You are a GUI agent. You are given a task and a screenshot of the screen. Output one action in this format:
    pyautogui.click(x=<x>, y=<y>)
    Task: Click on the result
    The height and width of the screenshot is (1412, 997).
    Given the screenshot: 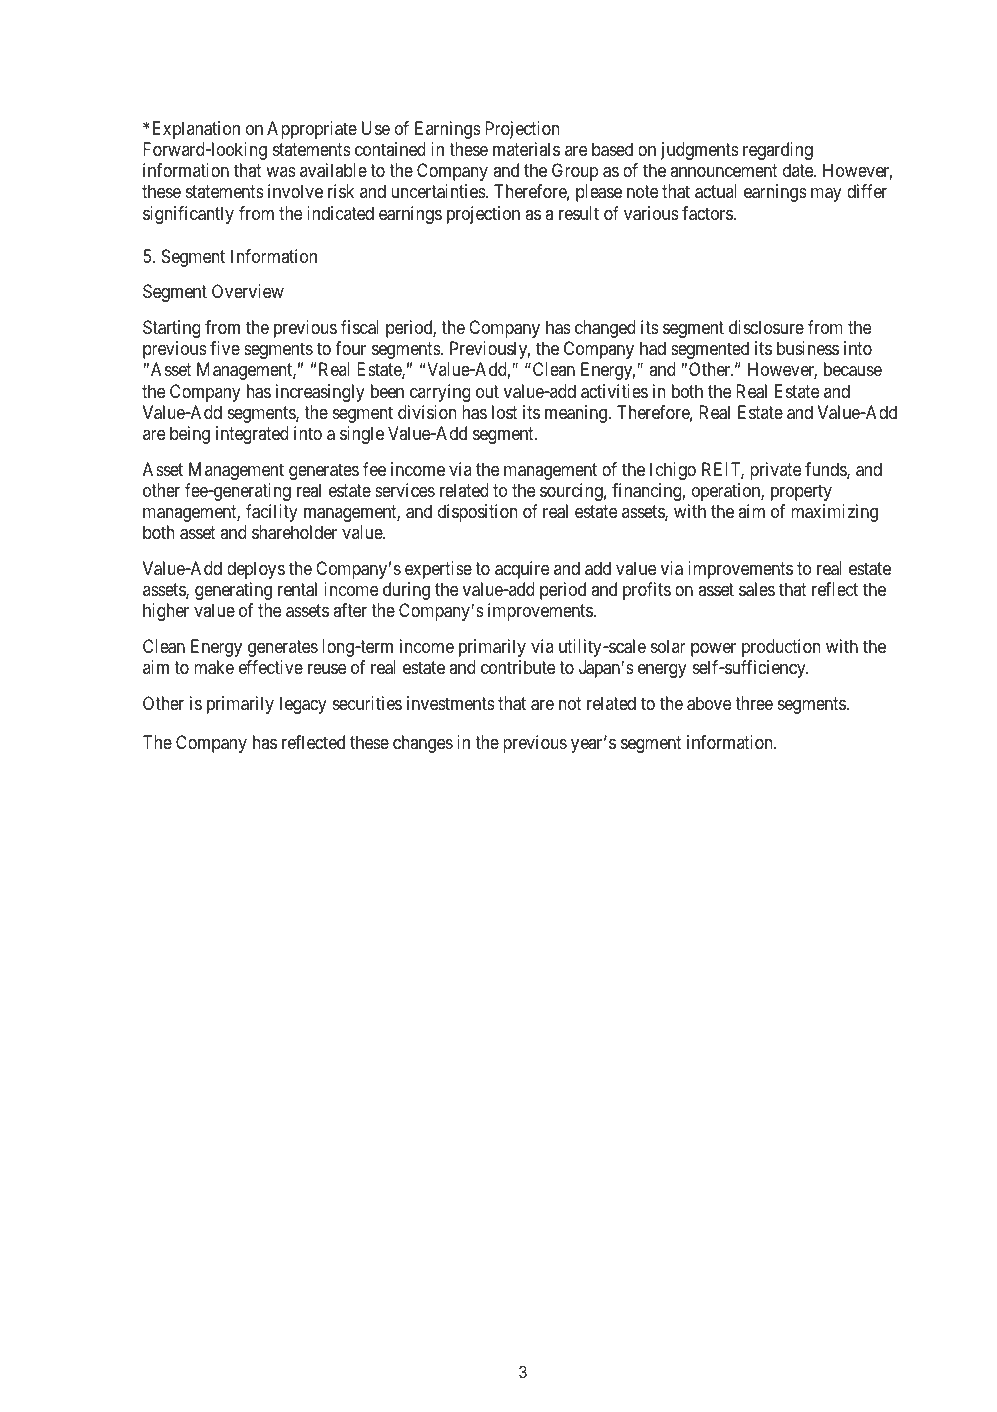 What is the action you would take?
    pyautogui.click(x=579, y=213)
